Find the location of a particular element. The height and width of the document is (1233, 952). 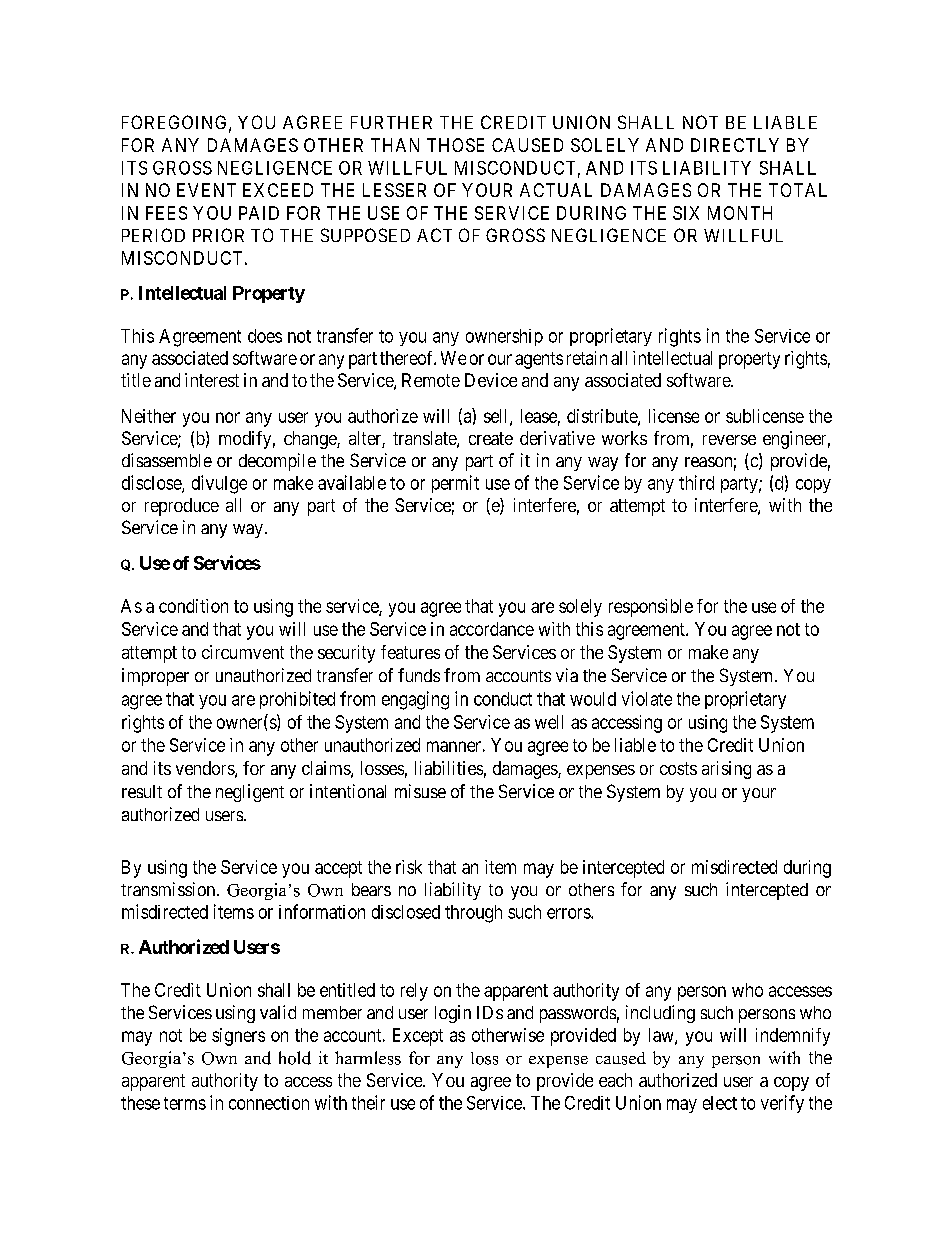

Device is located at coordinates (491, 380).
